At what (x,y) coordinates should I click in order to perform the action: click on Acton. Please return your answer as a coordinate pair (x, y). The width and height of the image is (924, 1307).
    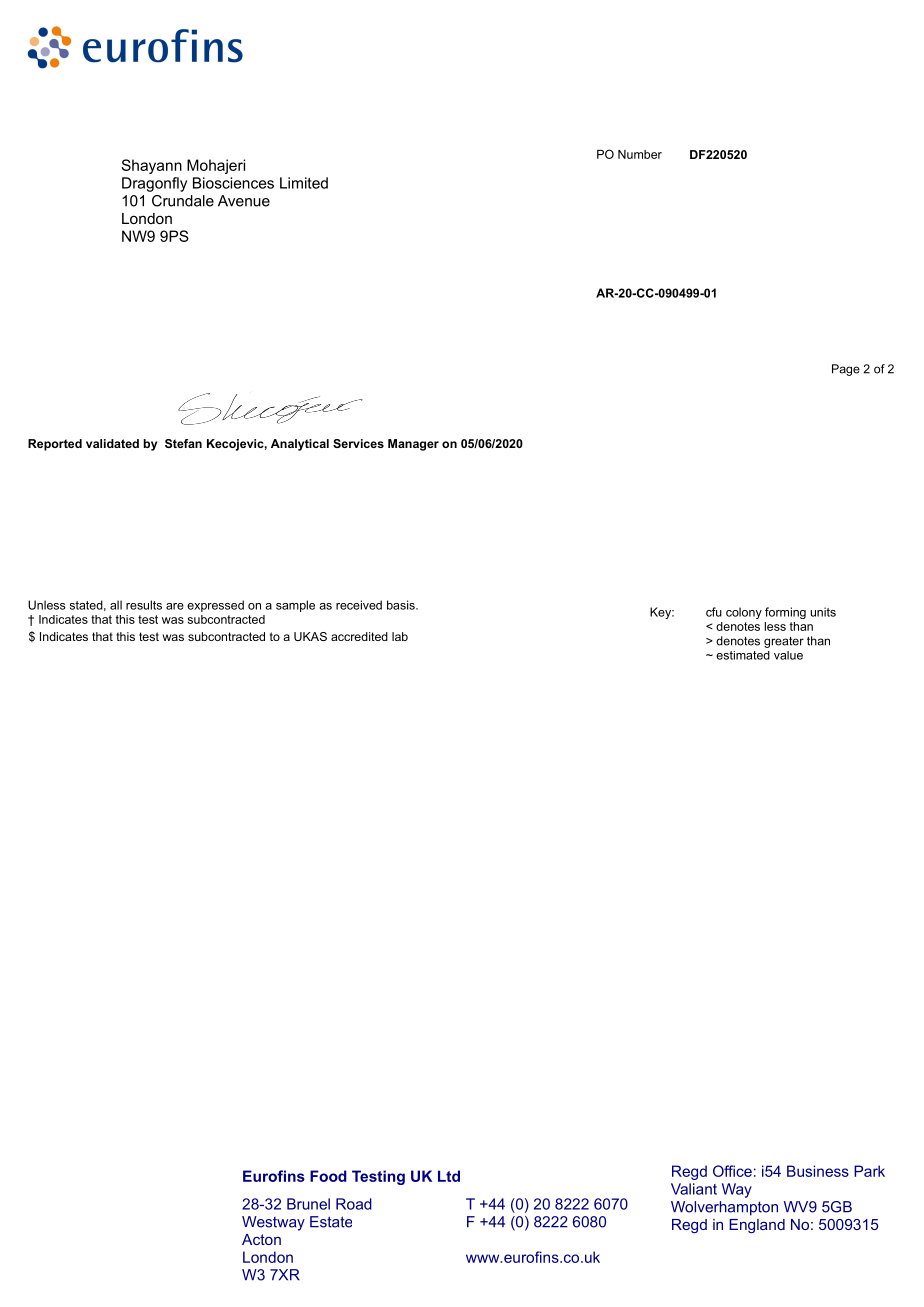
    Looking at the image, I should click on (261, 1239).
